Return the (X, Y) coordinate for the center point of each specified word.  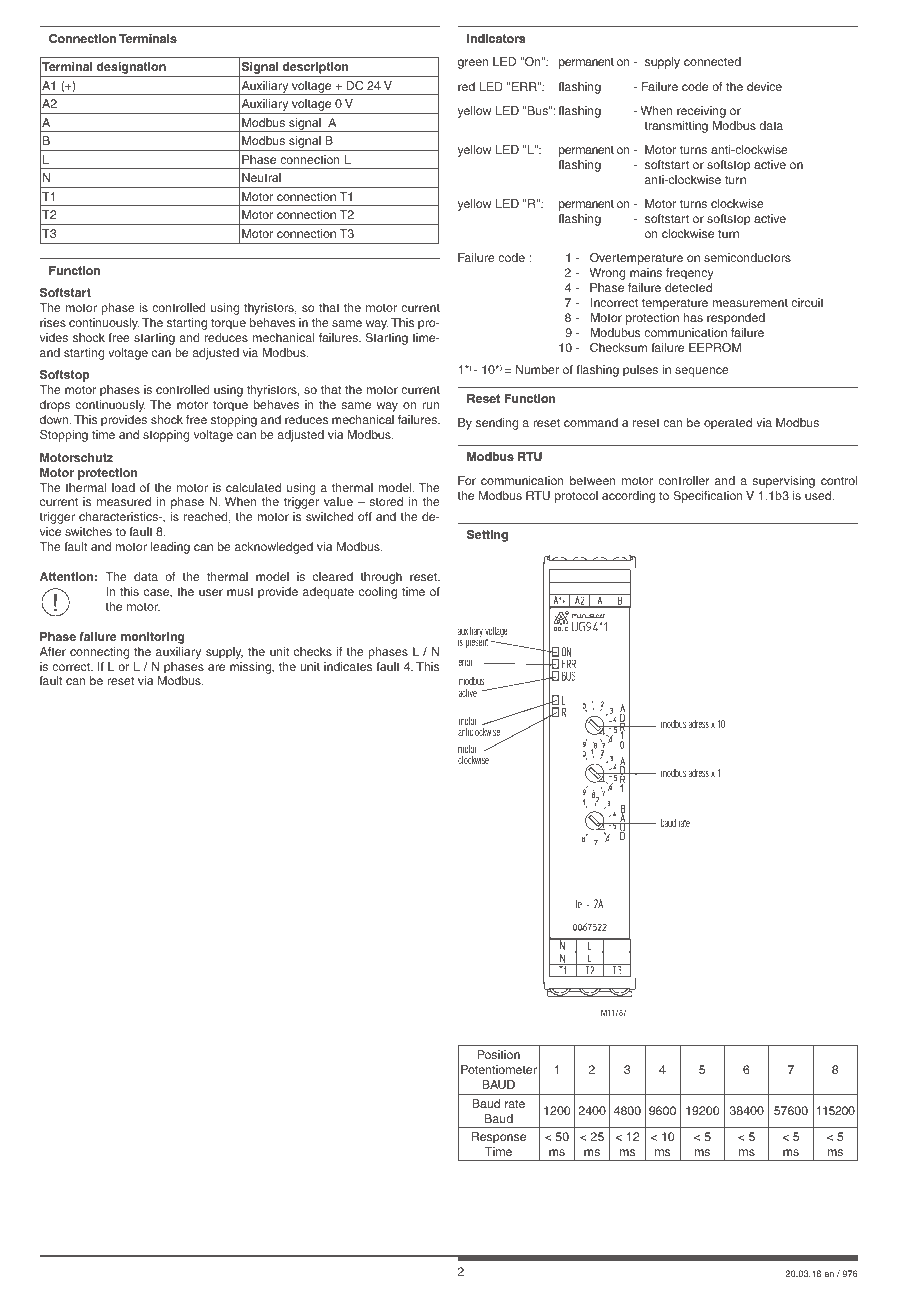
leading (170, 548)
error (465, 662)
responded (736, 319)
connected (712, 61)
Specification (708, 497)
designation (131, 69)
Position (499, 1054)
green (473, 64)
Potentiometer (499, 1069)
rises (53, 322)
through (381, 578)
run (430, 405)
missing (251, 668)
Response (499, 1138)
